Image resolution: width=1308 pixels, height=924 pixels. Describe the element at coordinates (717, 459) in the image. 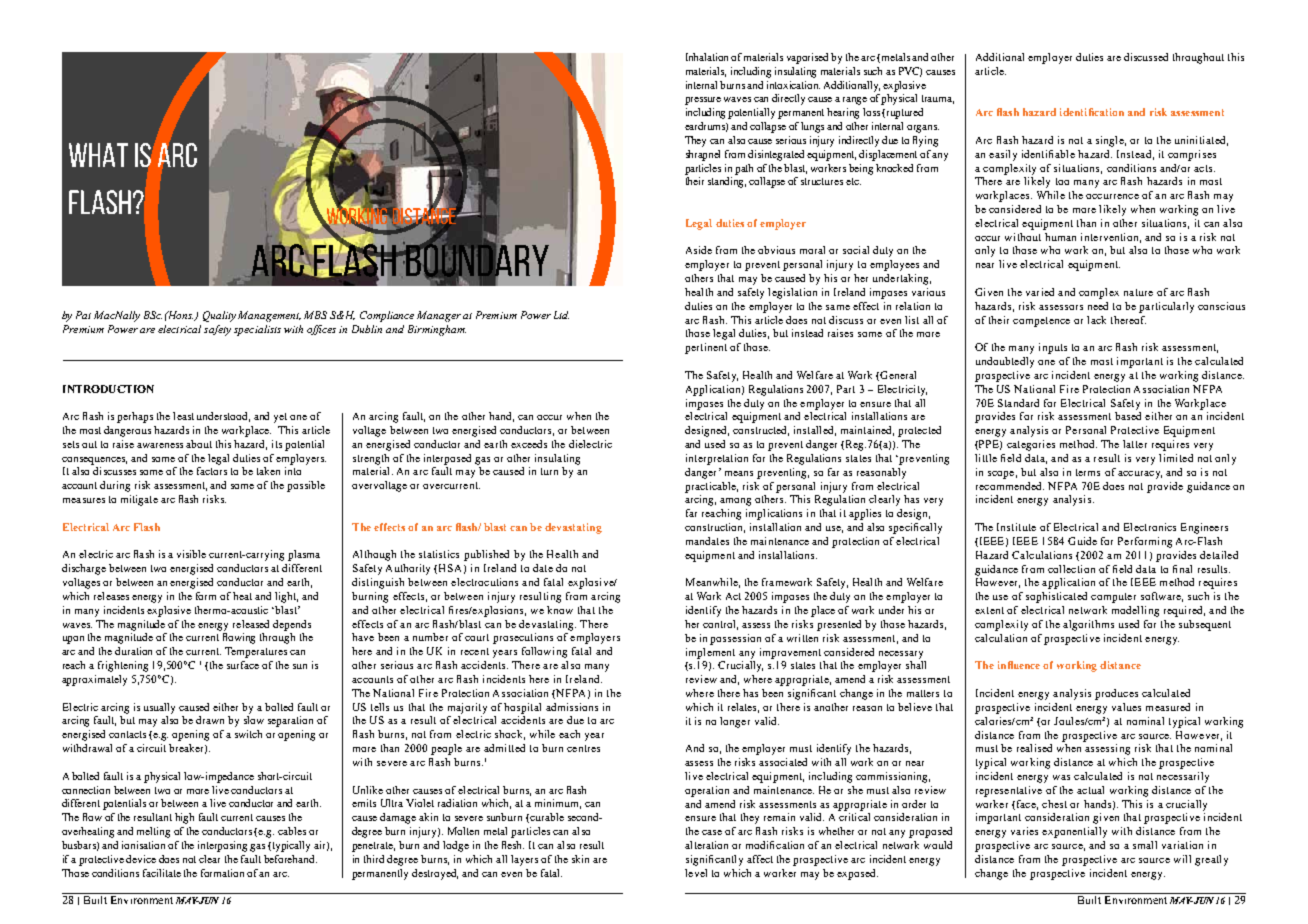

I see `interpretation` at that location.
